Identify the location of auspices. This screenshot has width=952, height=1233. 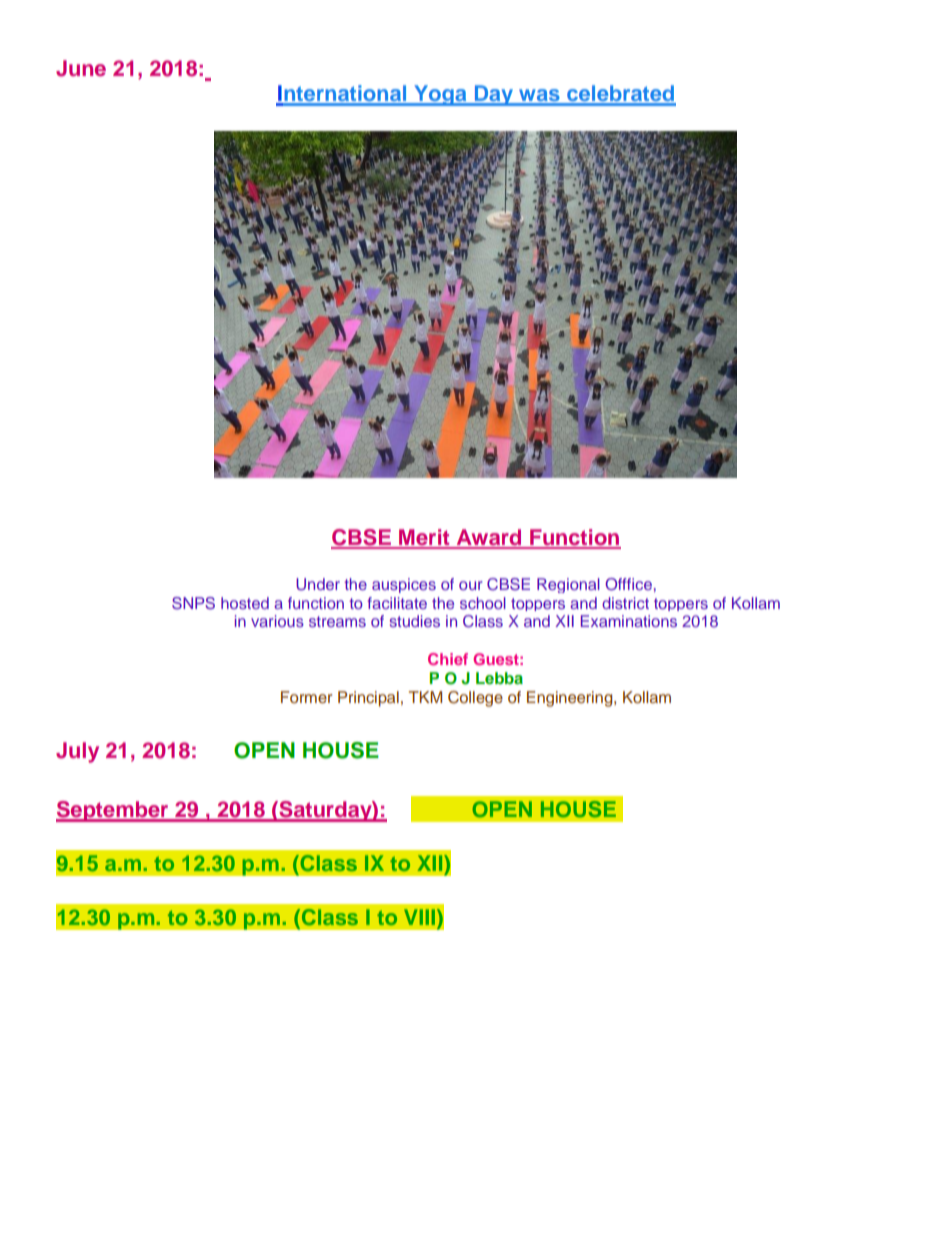
(404, 585).
